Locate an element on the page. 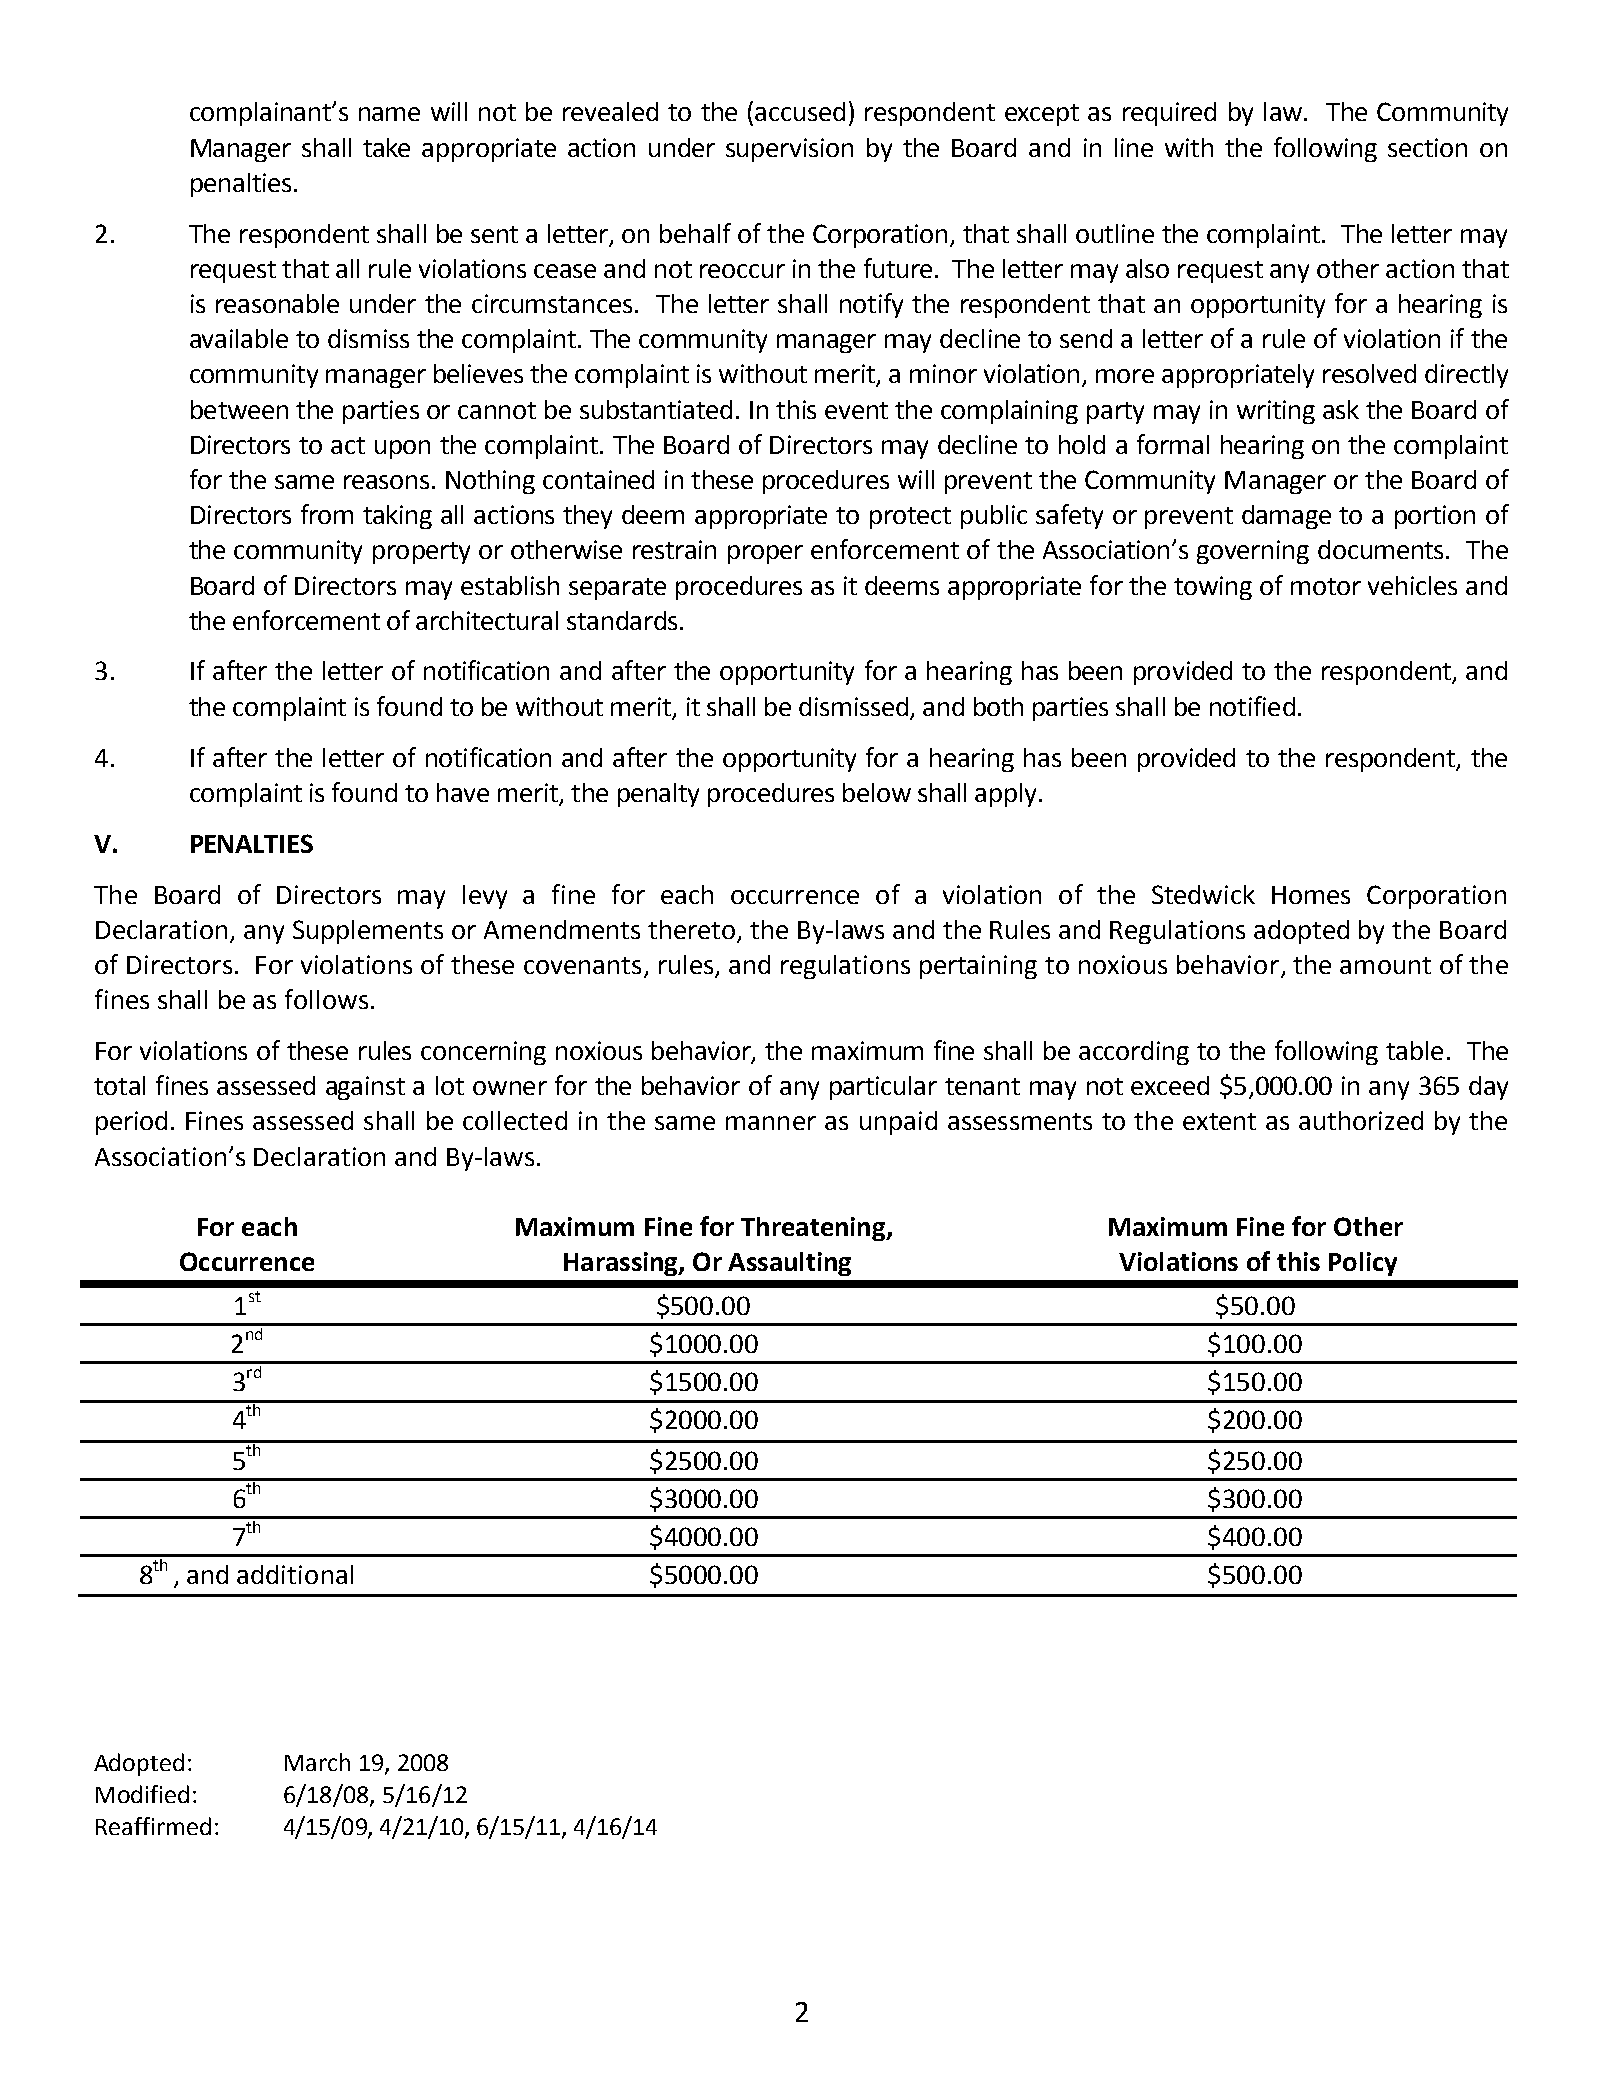 This document has width=1603, height=2075. March is located at coordinates (317, 1762).
